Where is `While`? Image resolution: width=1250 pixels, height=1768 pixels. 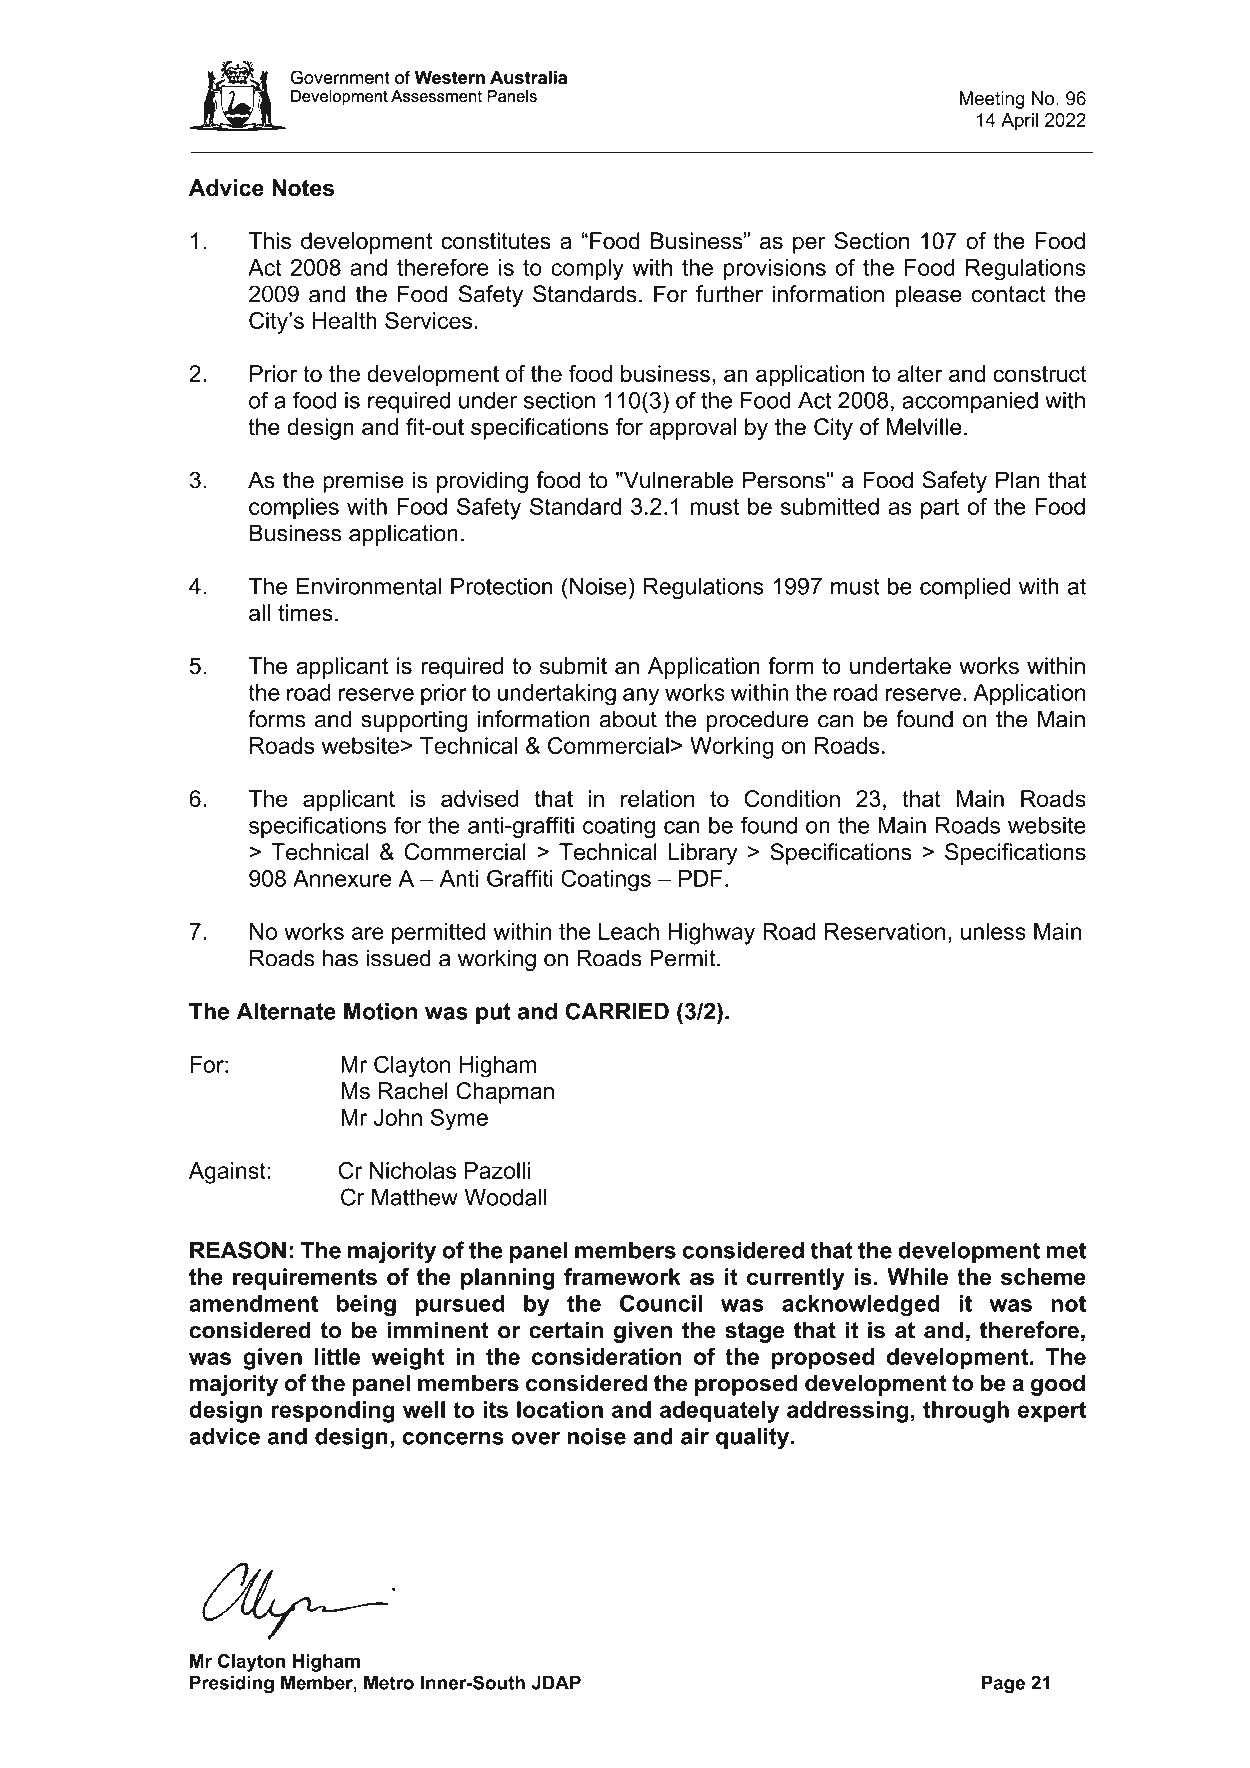 While is located at coordinates (917, 1277).
